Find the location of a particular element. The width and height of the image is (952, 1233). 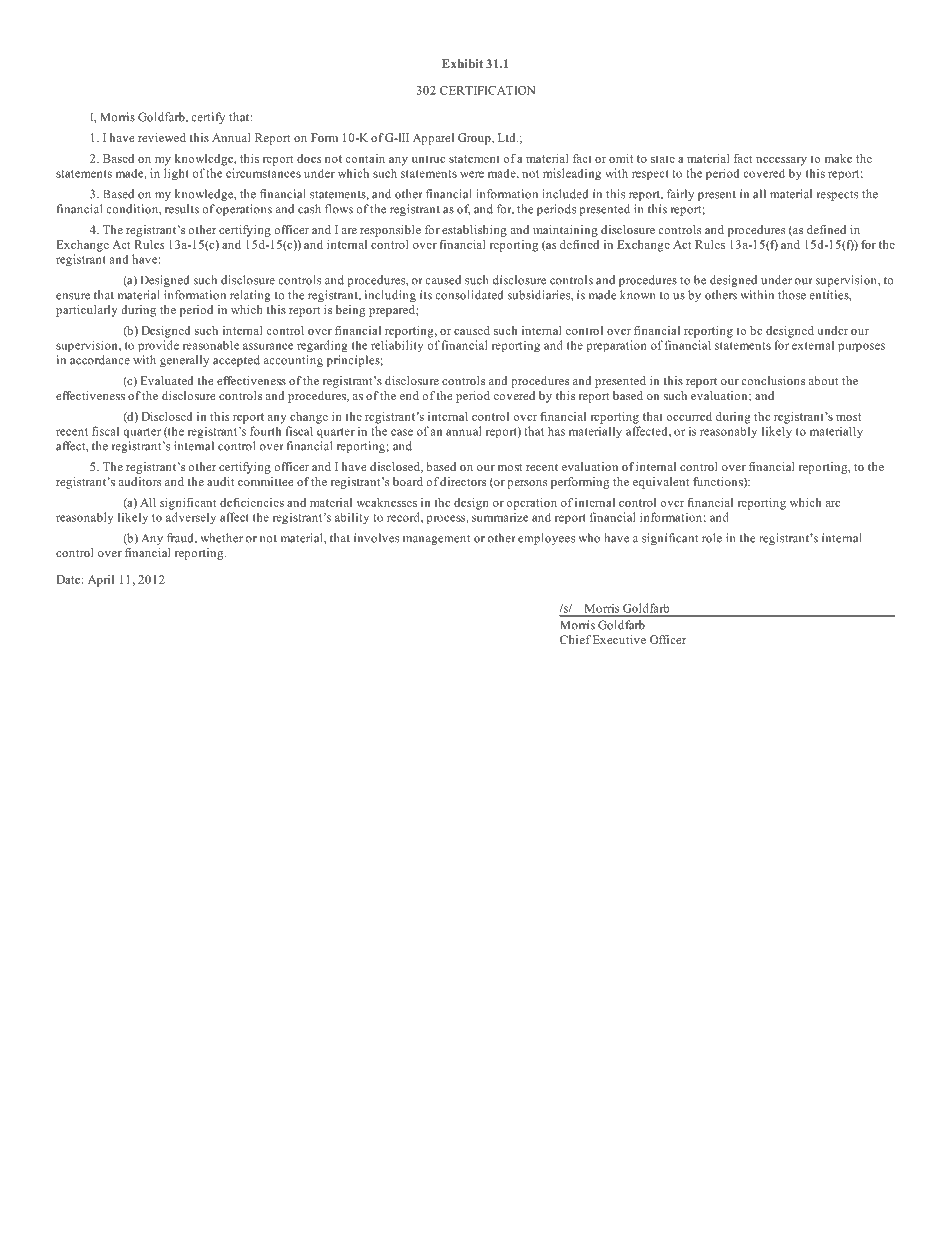

provide is located at coordinates (158, 346).
